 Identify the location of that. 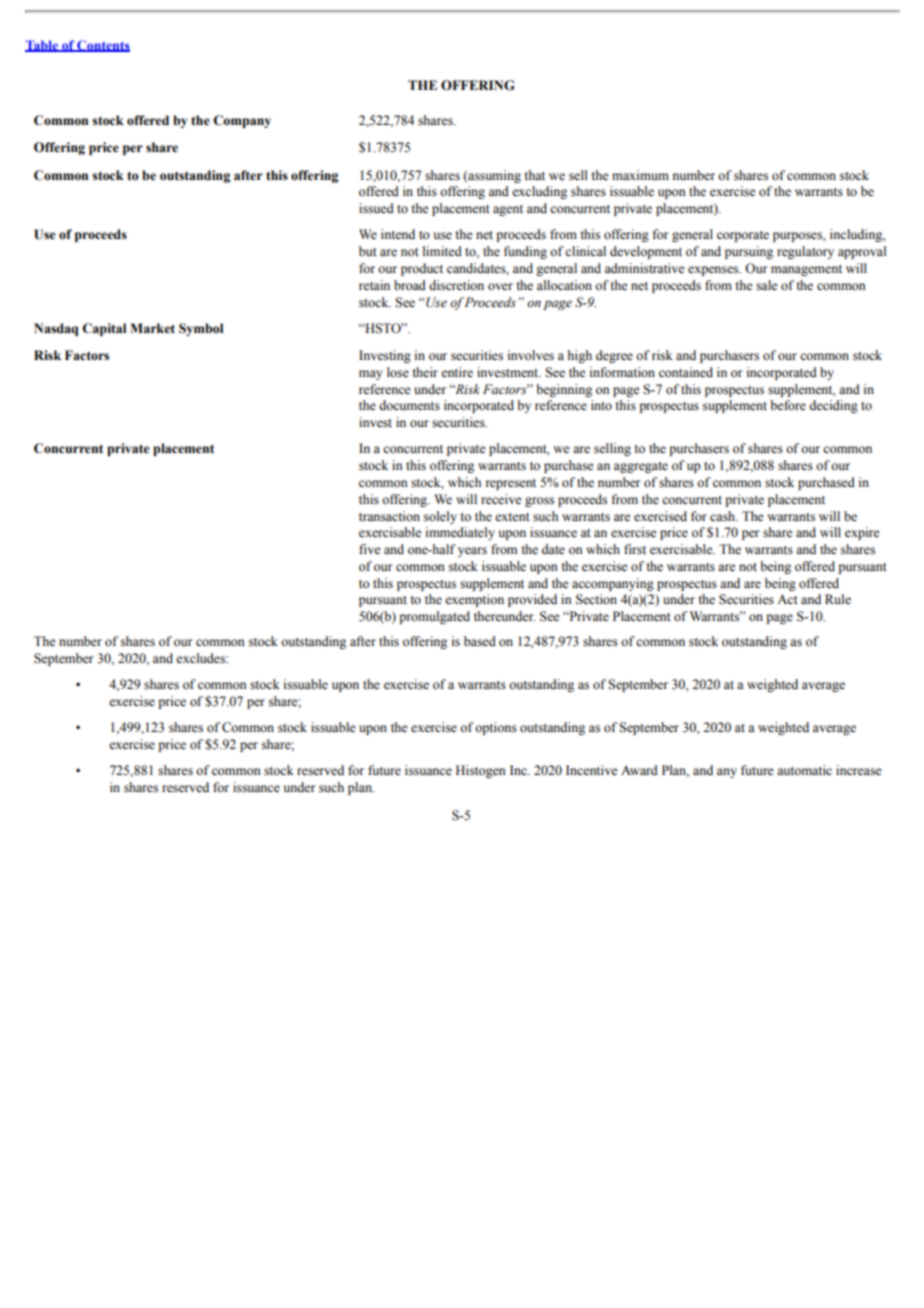
(534, 175).
